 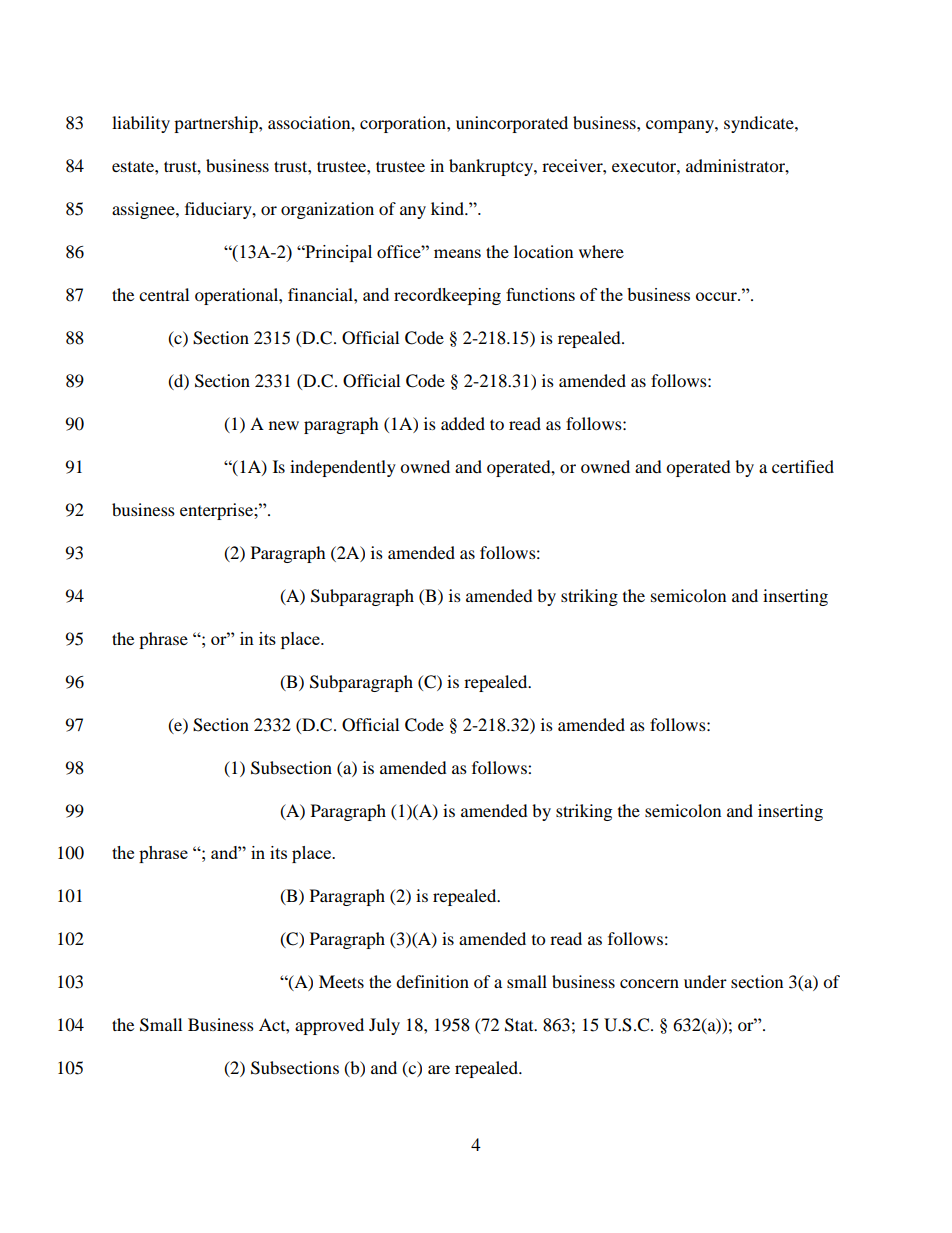 What do you see at coordinates (217, 511) in the screenshot?
I see `enterprise` at bounding box center [217, 511].
